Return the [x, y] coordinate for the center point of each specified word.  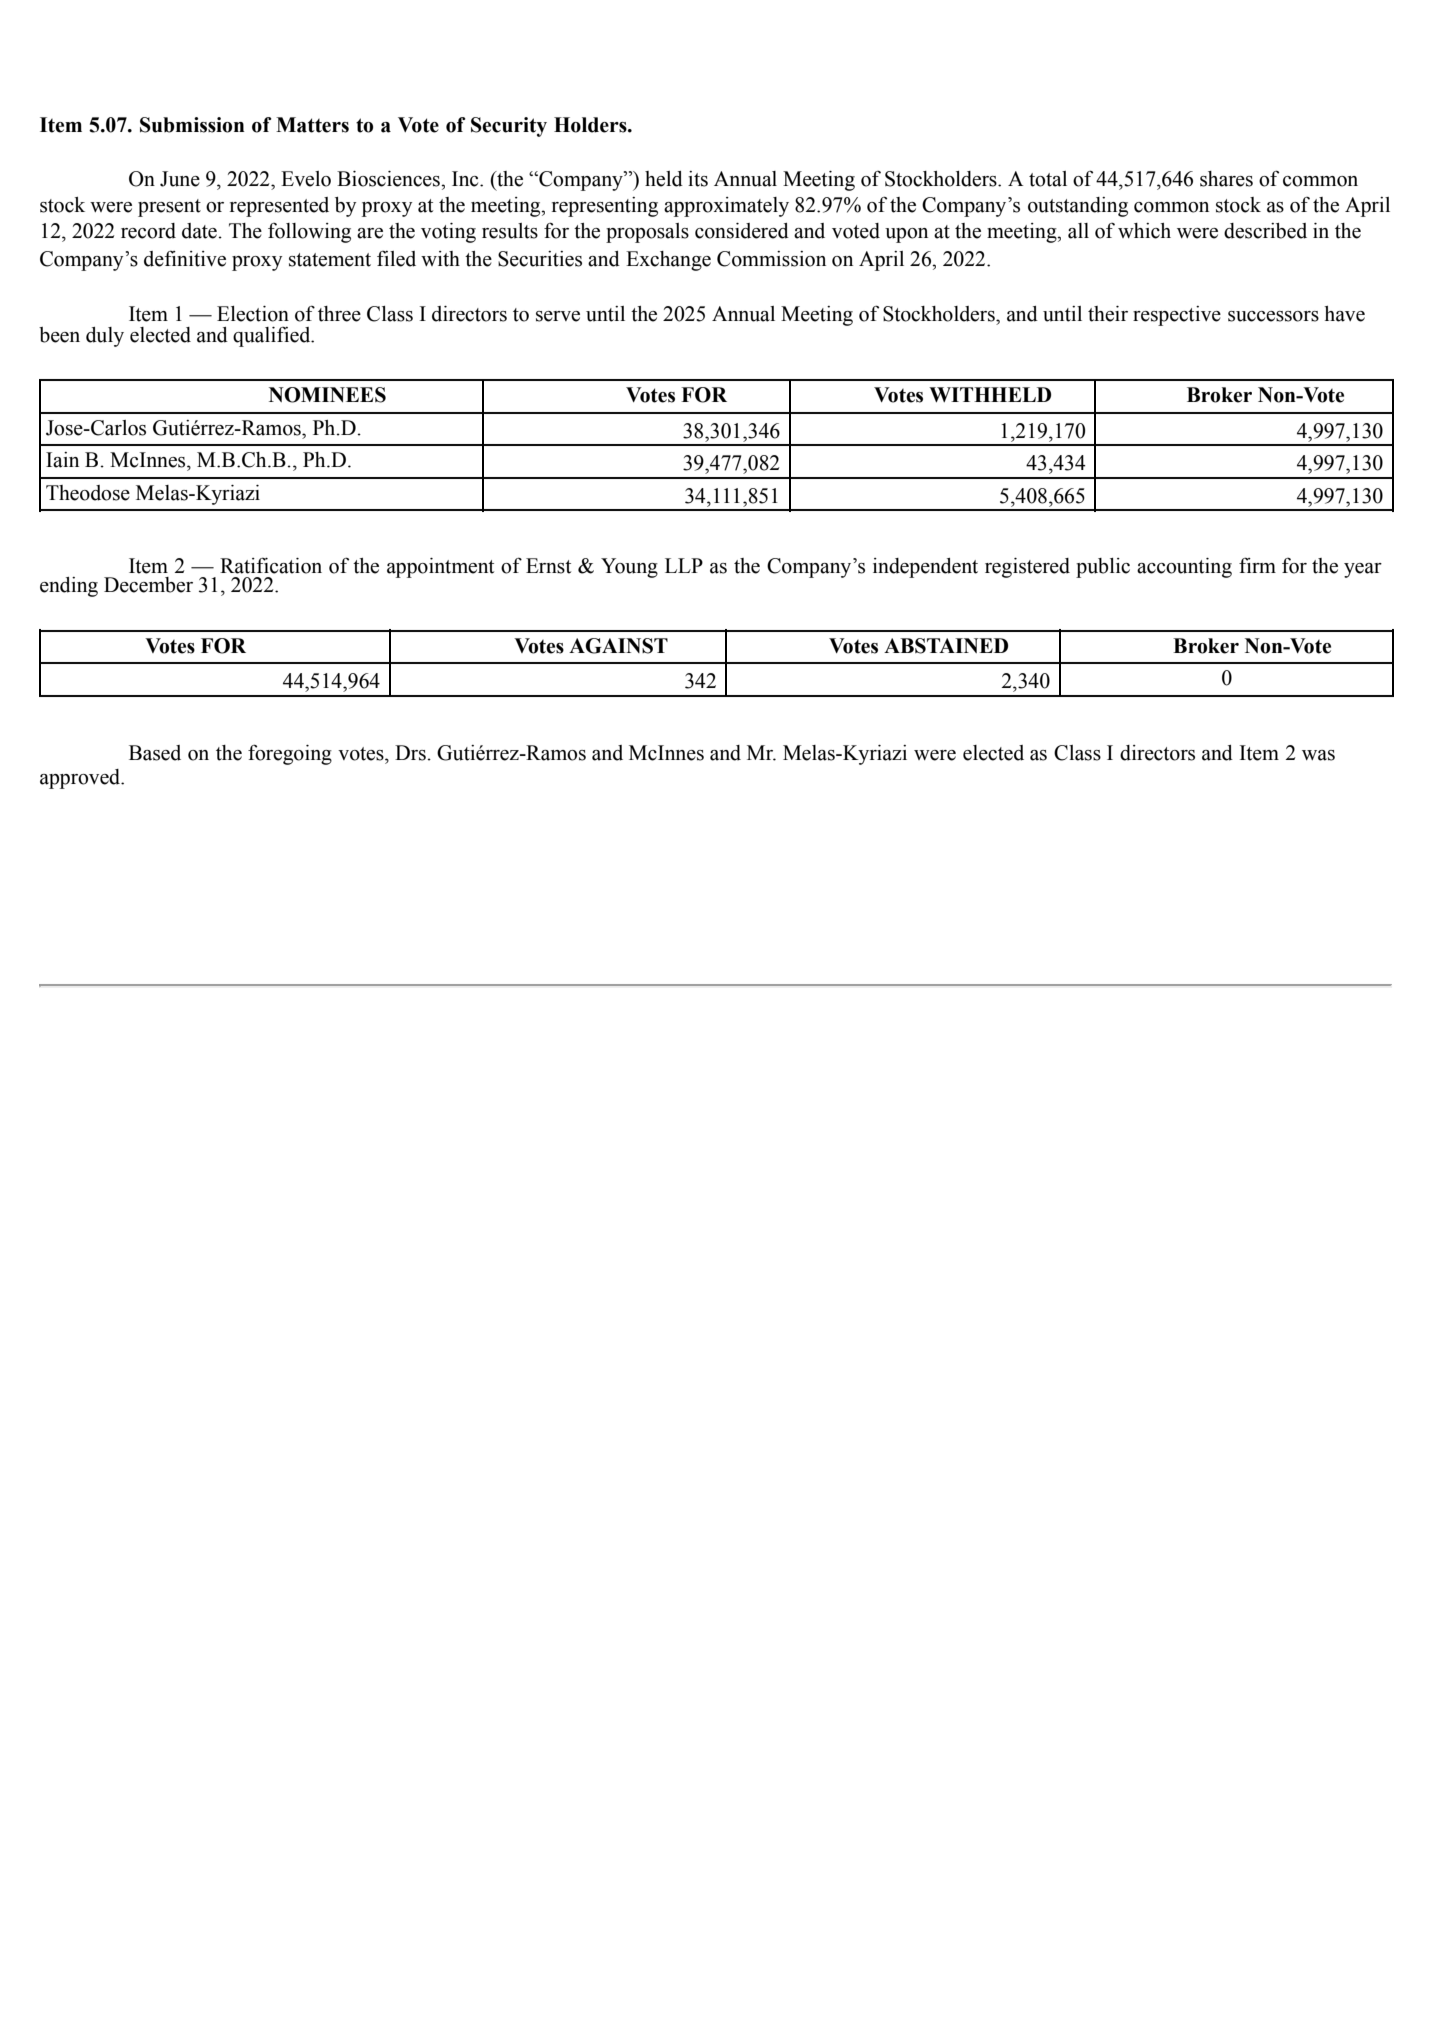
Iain [62, 460]
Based [155, 753]
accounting [1184, 568]
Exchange [668, 261]
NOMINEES [327, 395]
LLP [684, 565]
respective [1177, 316]
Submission [192, 125]
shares [1226, 179]
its [698, 179]
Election [253, 314]
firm [1257, 565]
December [148, 585]
